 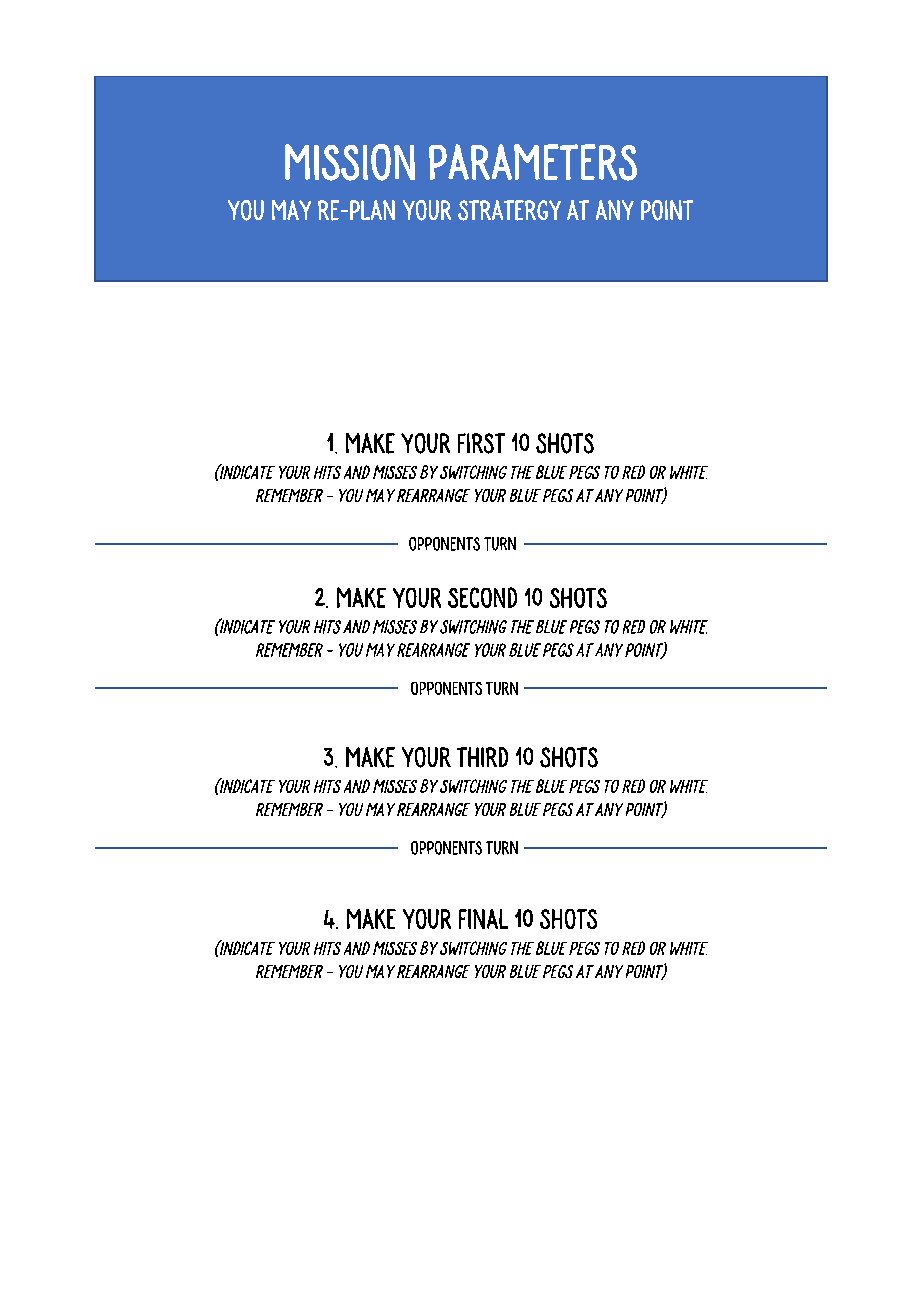 I want to click on final, so click(x=483, y=919).
